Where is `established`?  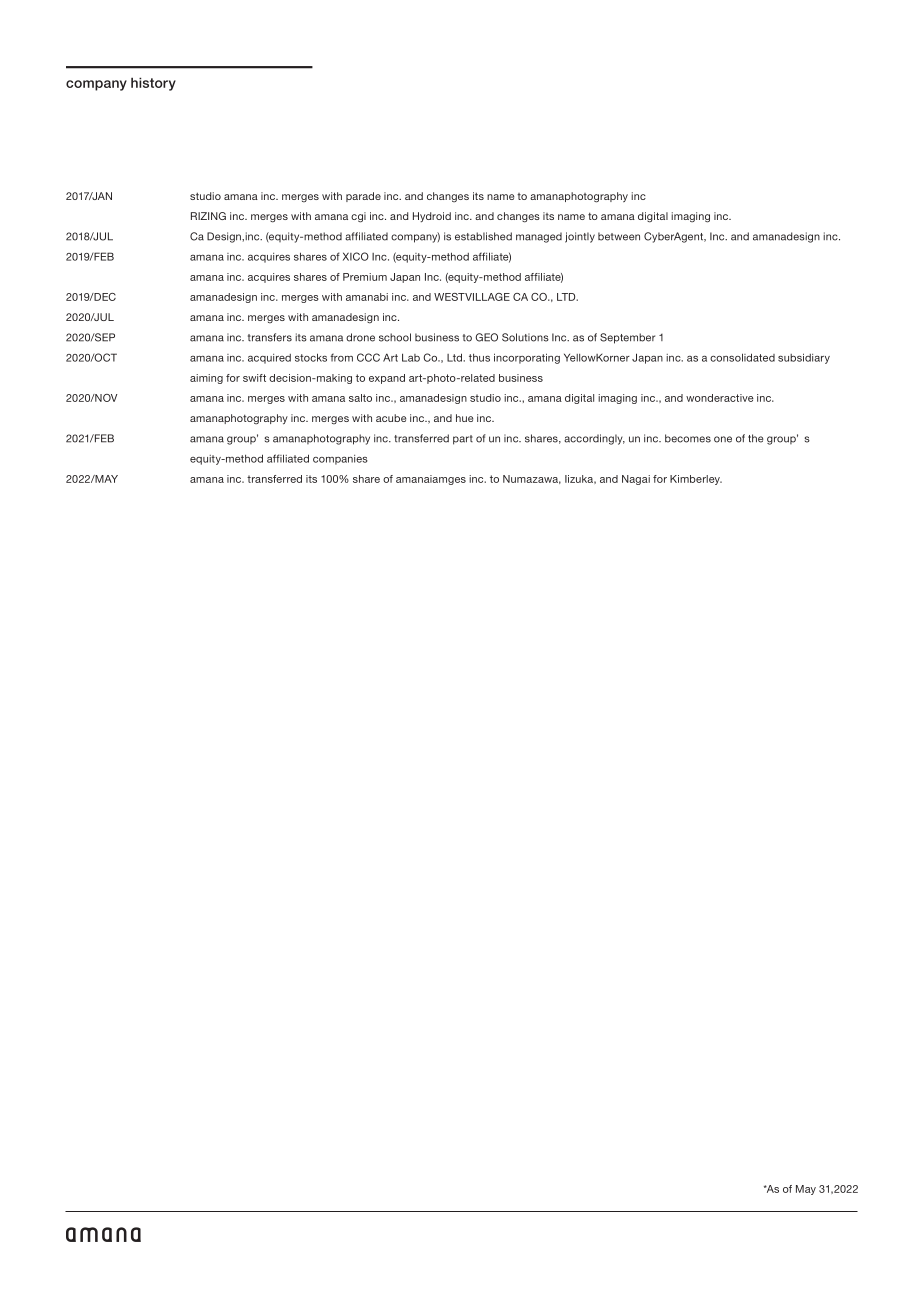 established is located at coordinates (483, 236).
